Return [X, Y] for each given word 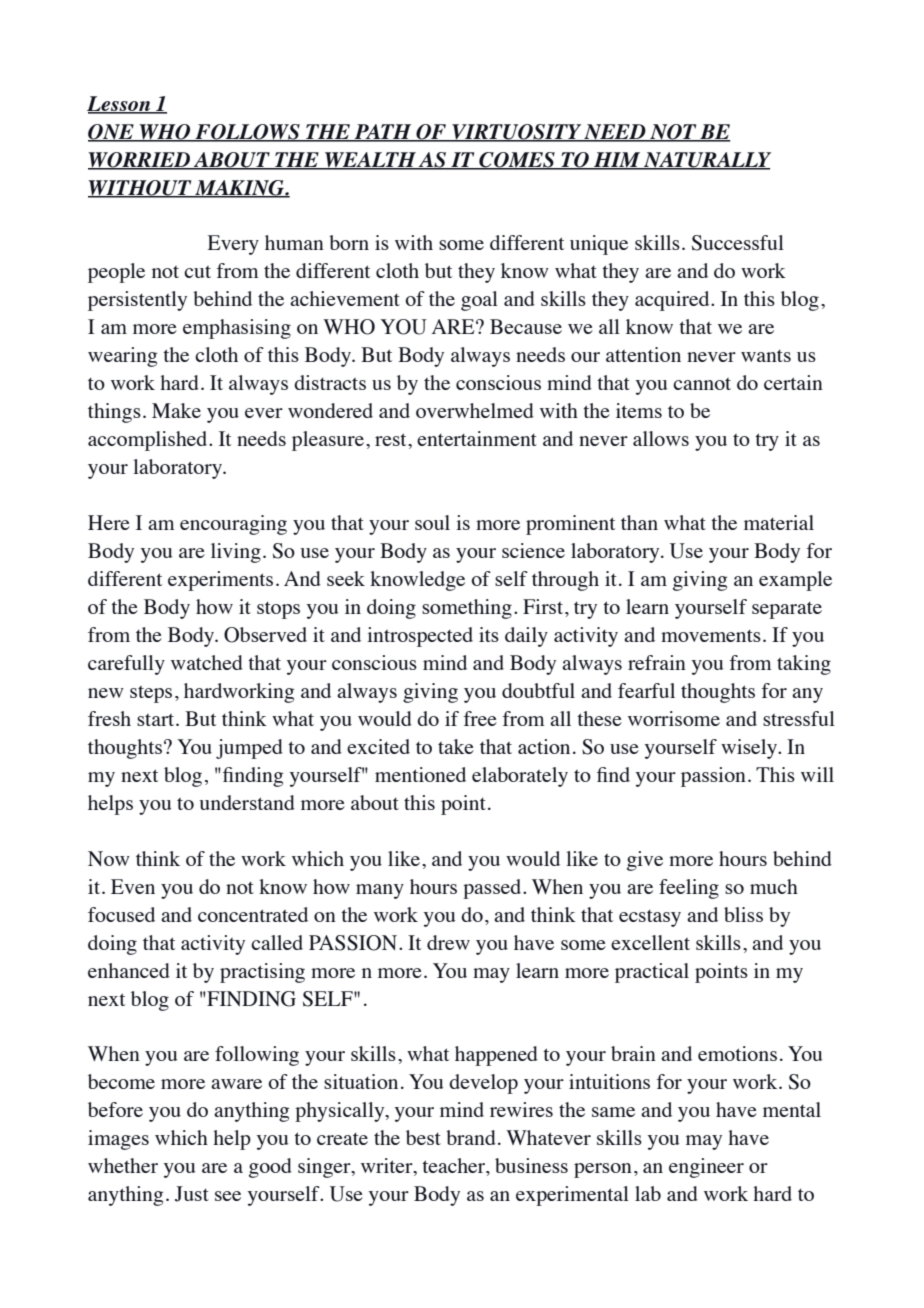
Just [192, 1194]
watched [207, 662]
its [489, 634]
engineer [706, 1168]
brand [471, 1137]
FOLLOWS [247, 132]
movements [711, 636]
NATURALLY [706, 160]
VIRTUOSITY [516, 132]
